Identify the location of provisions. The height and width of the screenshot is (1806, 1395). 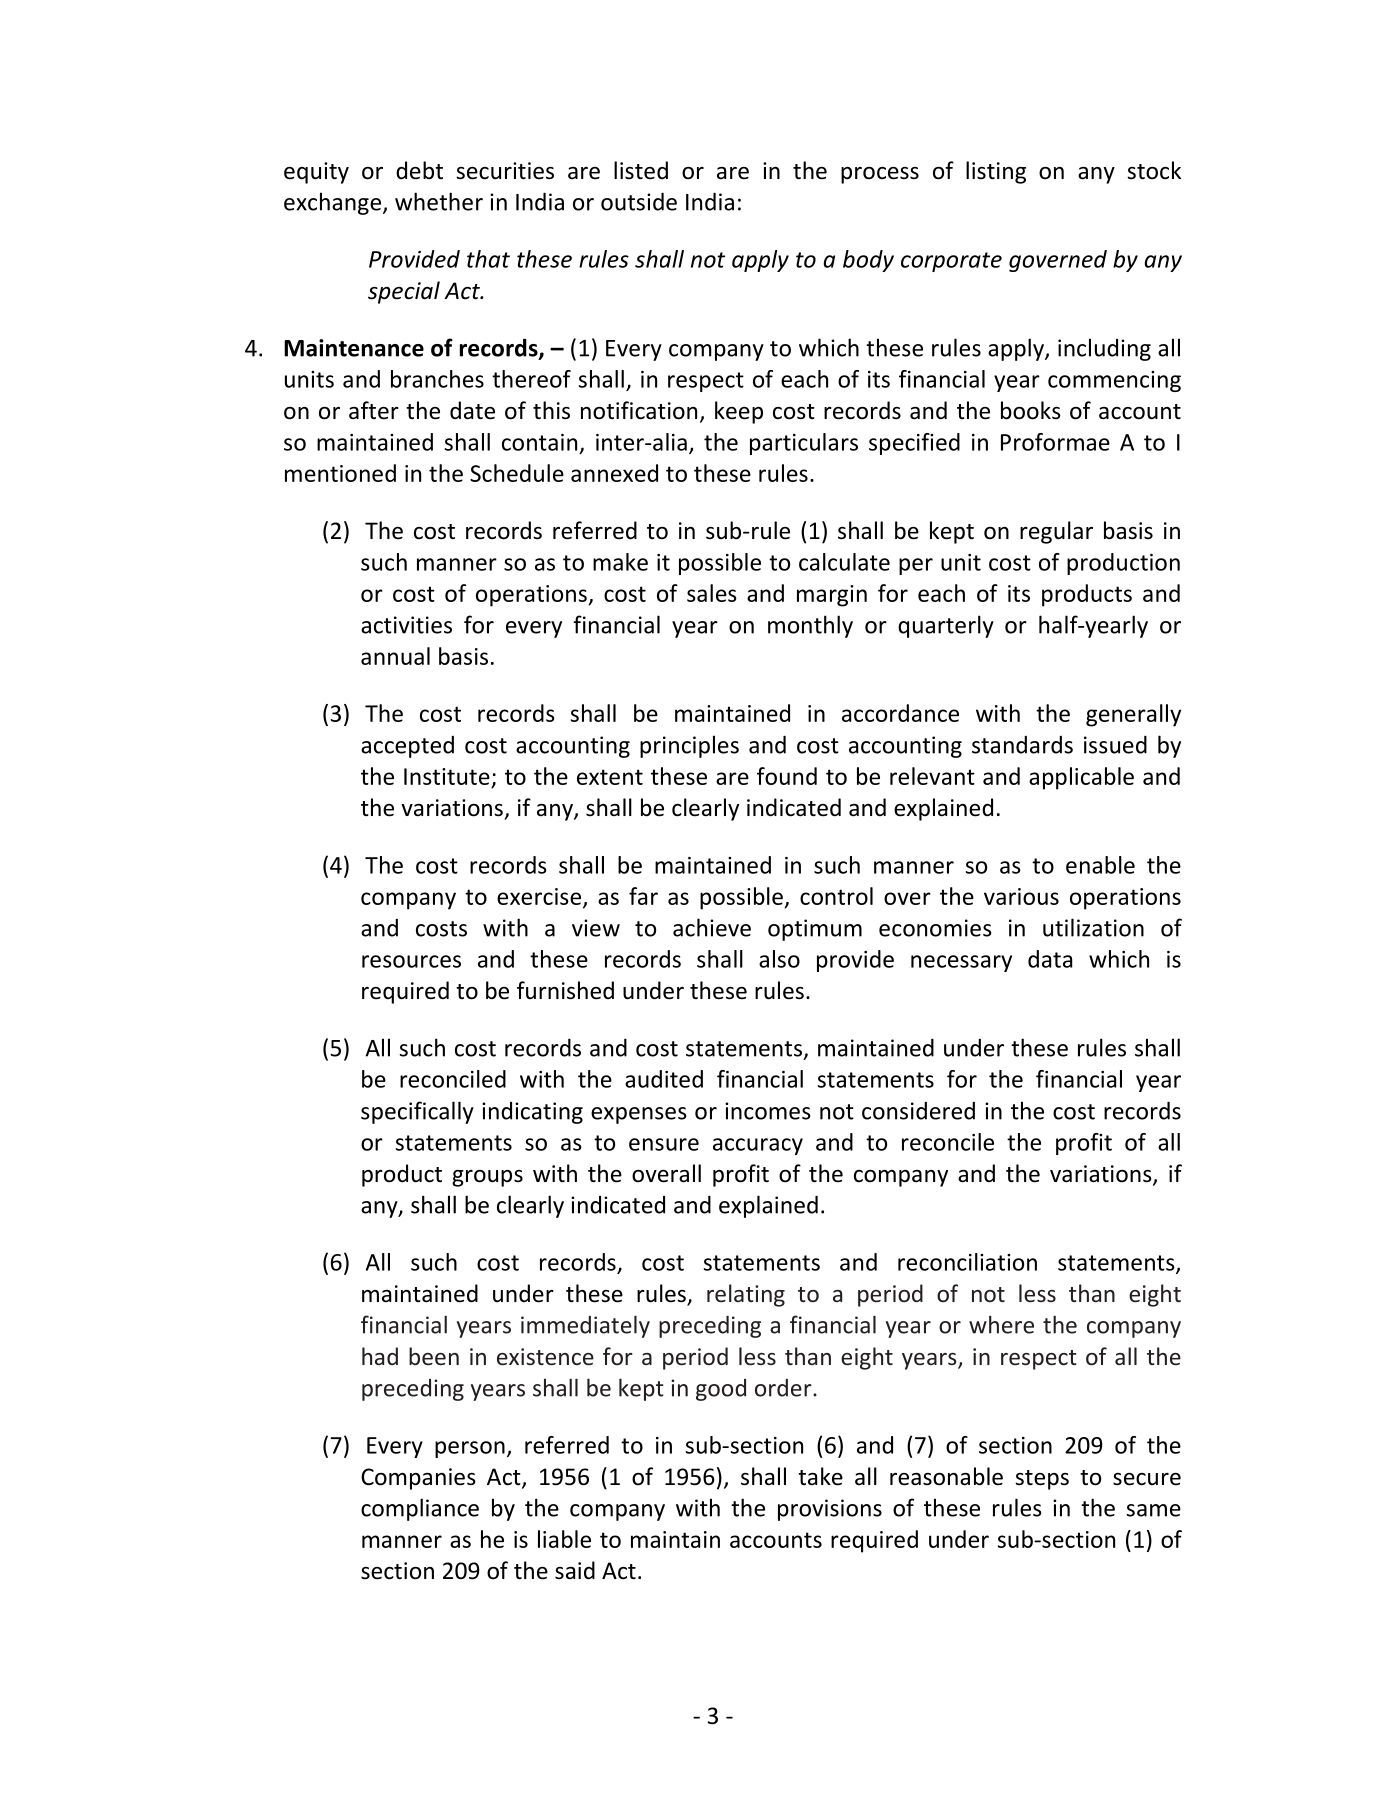
(830, 1510).
